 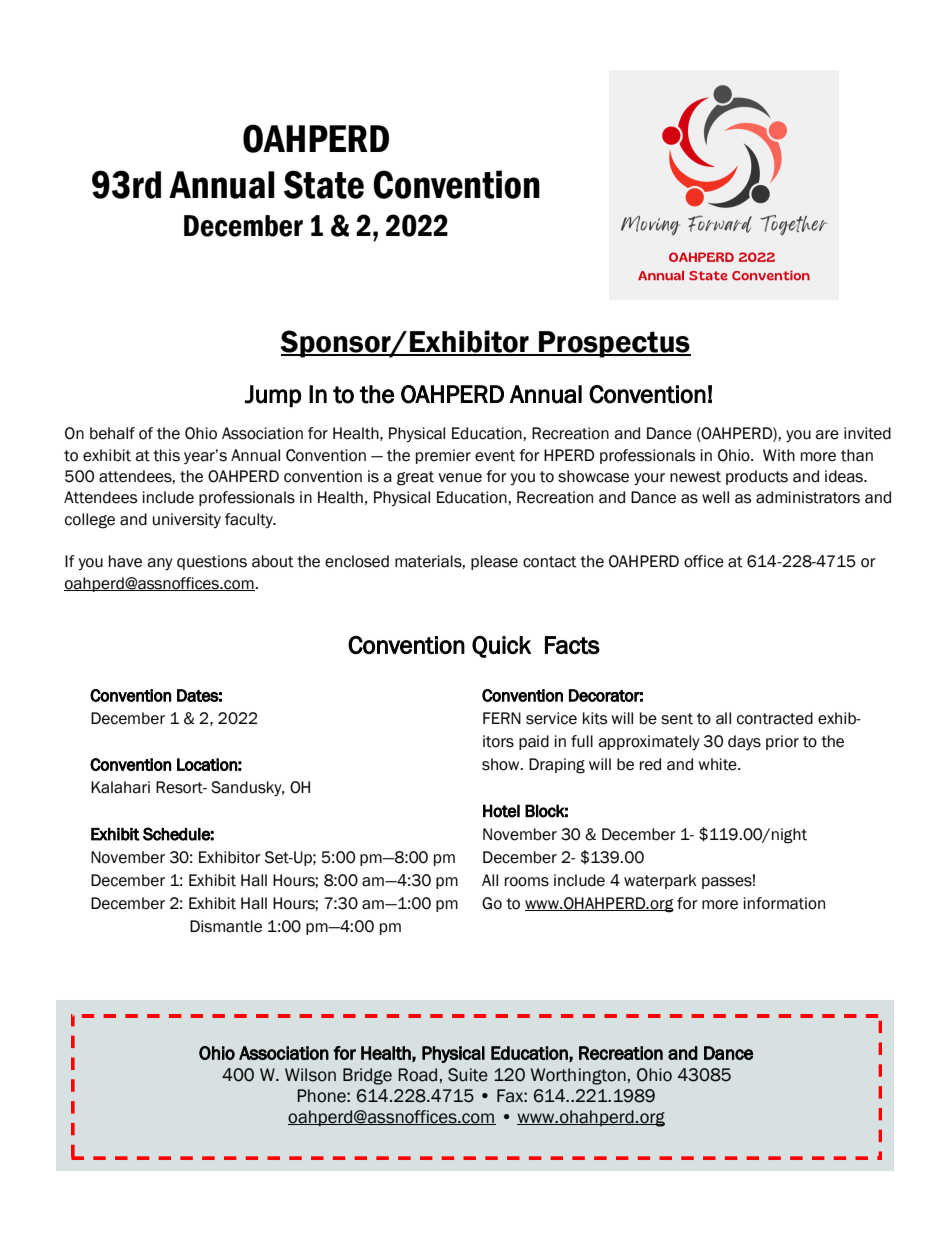 I want to click on Wilson, so click(x=310, y=1075).
